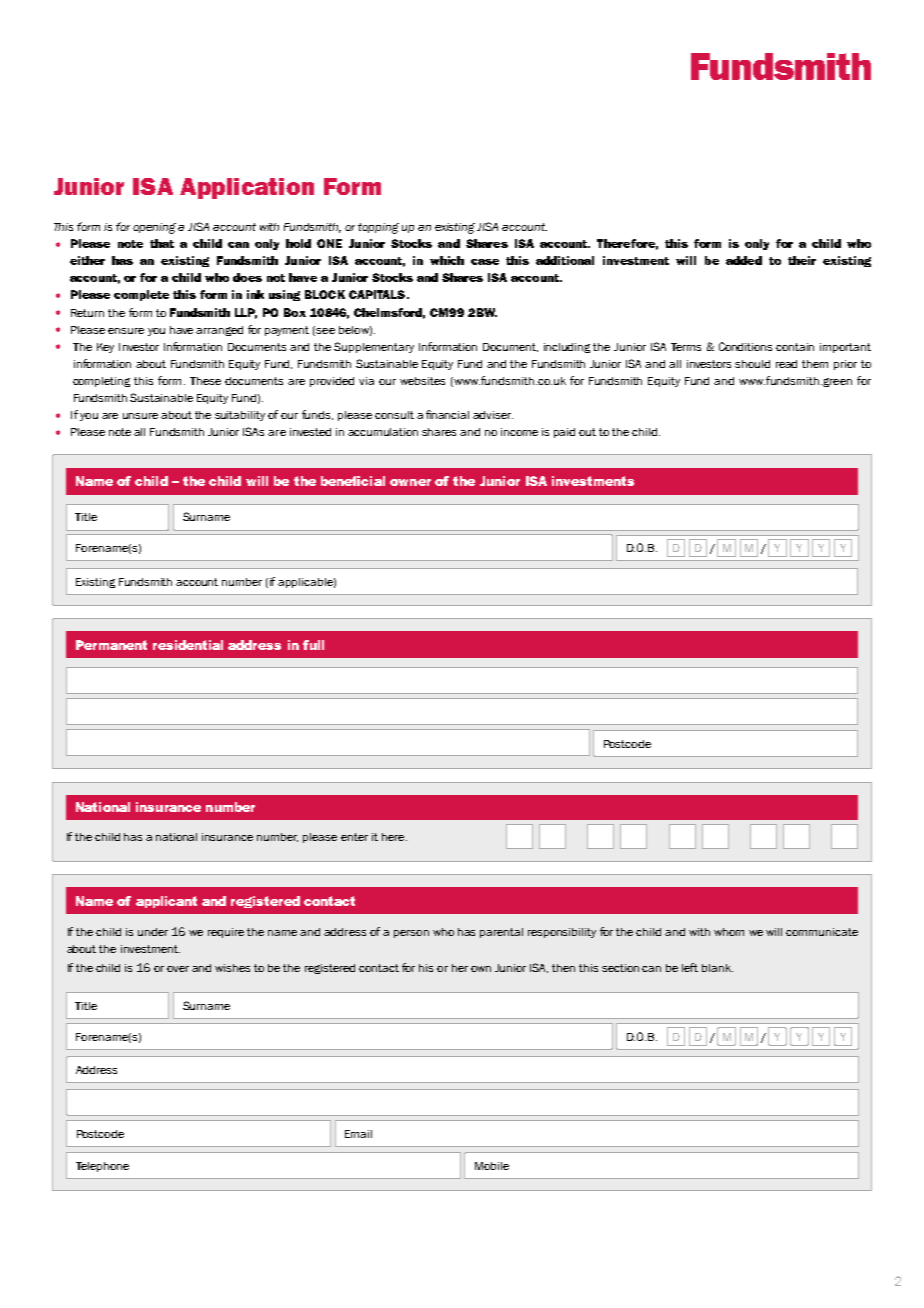 The image size is (924, 1308). What do you see at coordinates (313, 645) in the screenshot?
I see `full` at bounding box center [313, 645].
